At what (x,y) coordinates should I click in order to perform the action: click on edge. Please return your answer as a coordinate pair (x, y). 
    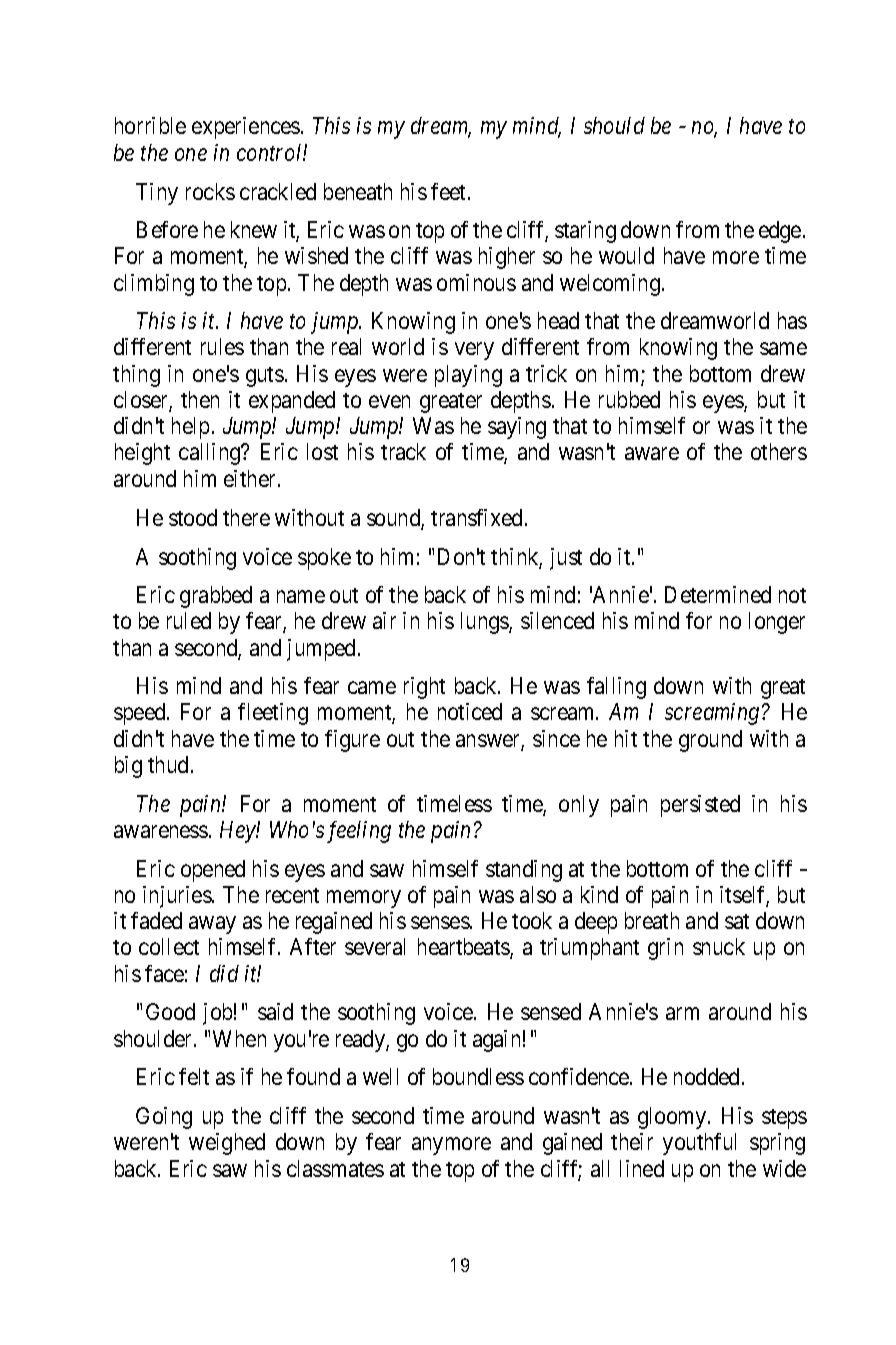
    Looking at the image, I should click on (780, 232).
